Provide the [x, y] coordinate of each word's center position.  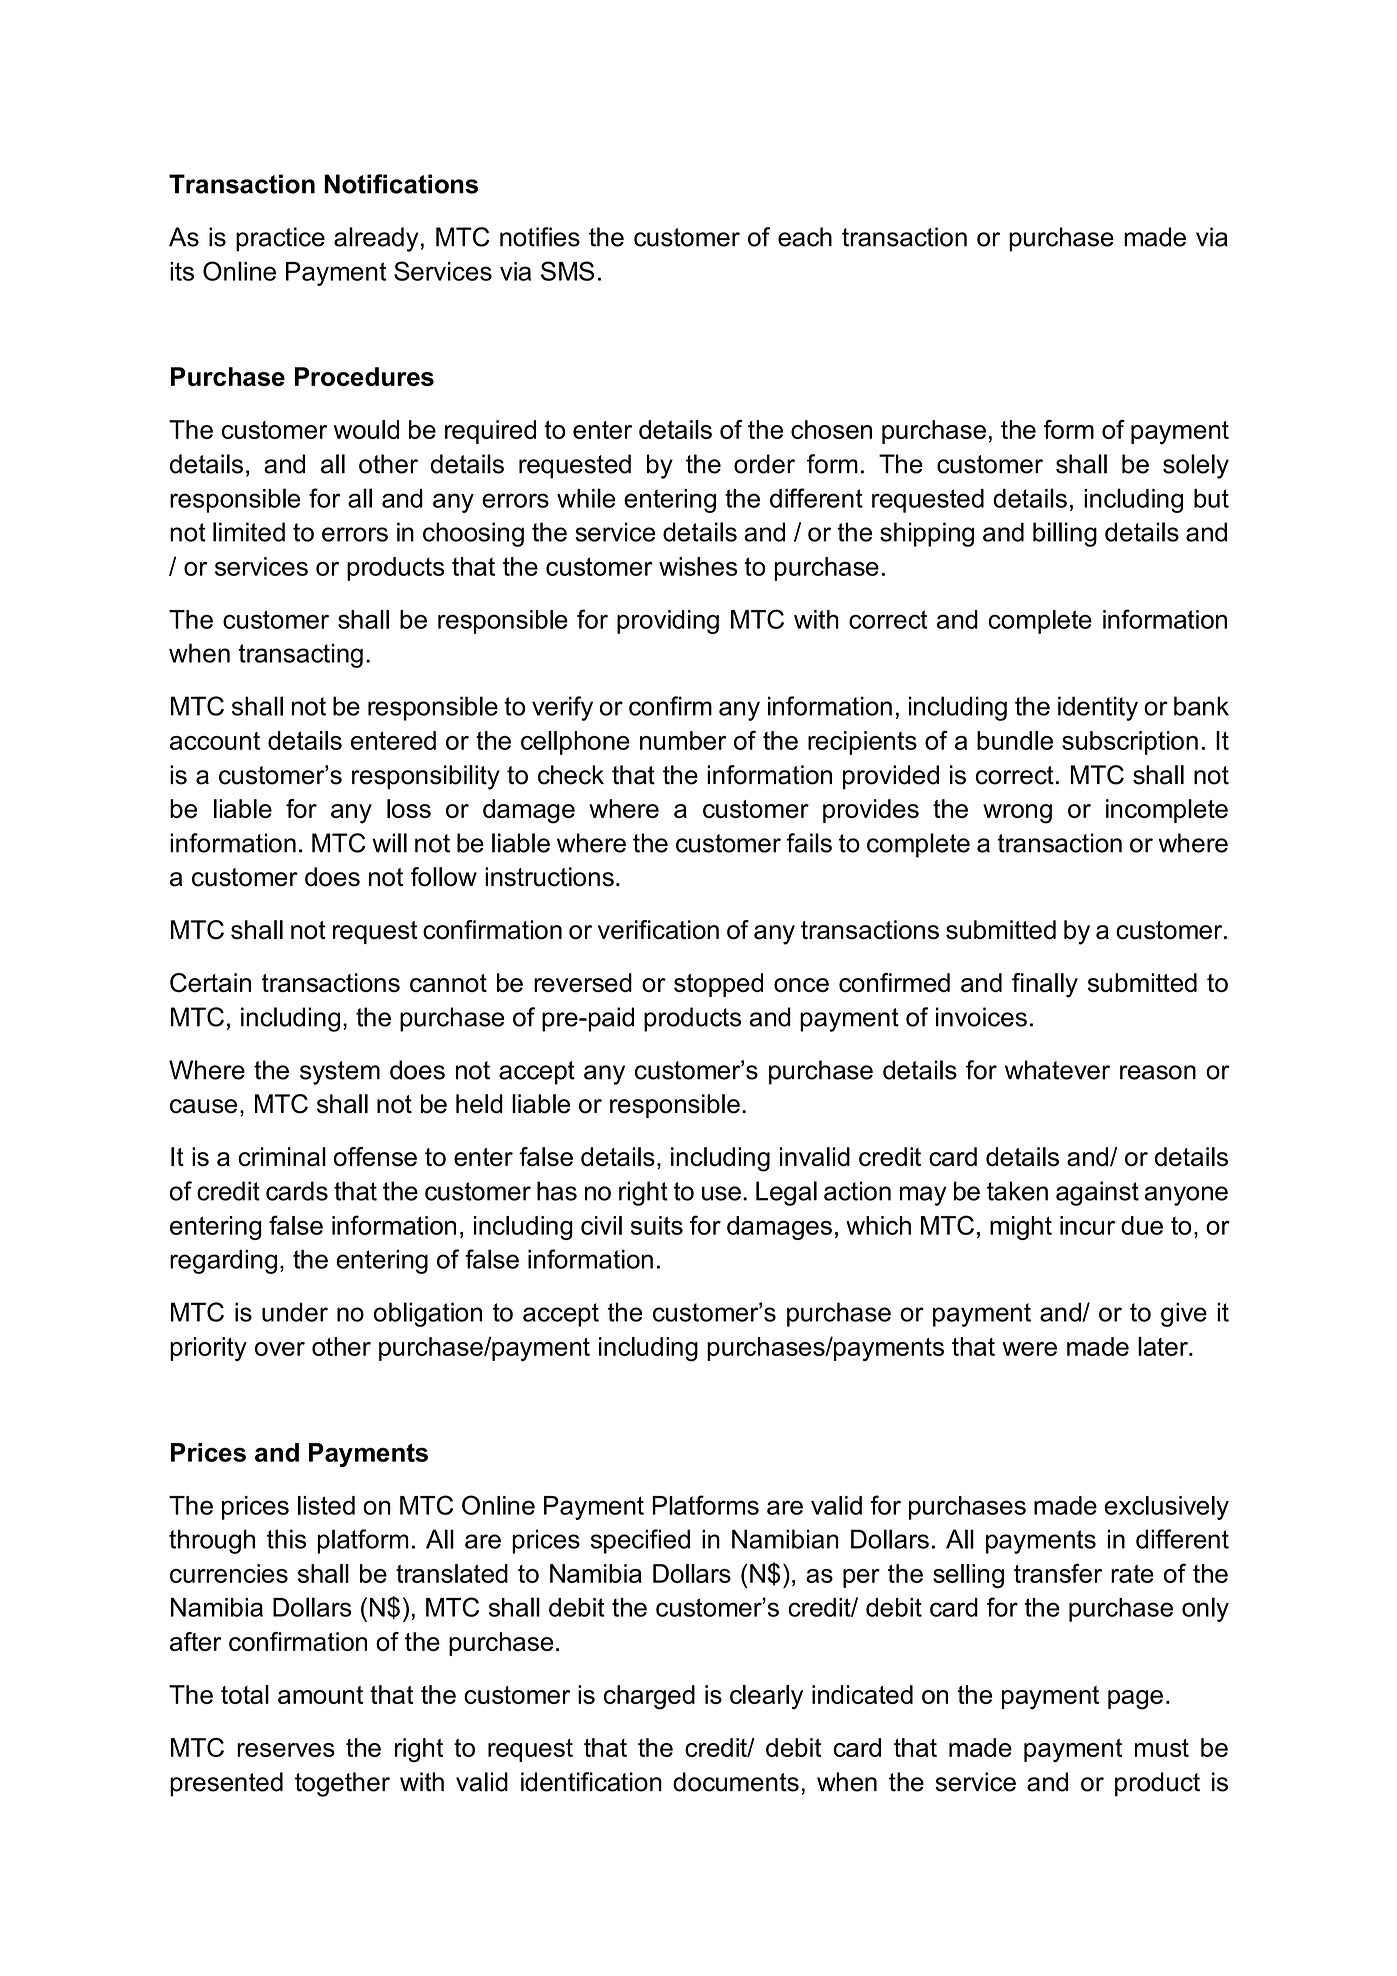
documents [736, 1782]
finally [1045, 985]
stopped [718, 985]
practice [280, 239]
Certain [210, 982]
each [805, 237]
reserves [286, 1750]
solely [1196, 466]
